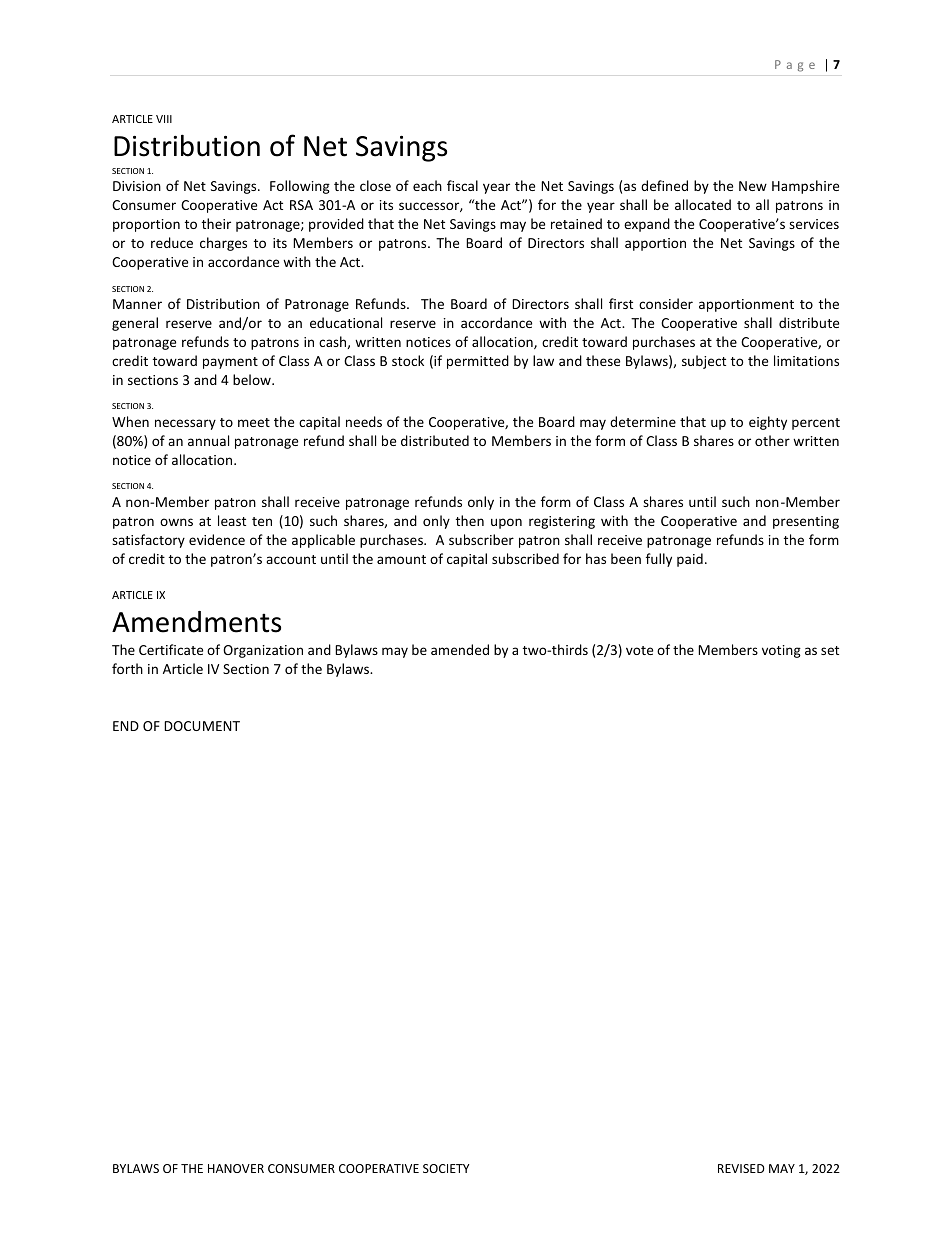 The image size is (952, 1233). Describe the element at coordinates (446, 1168) in the document. I see `SOCIETY` at that location.
